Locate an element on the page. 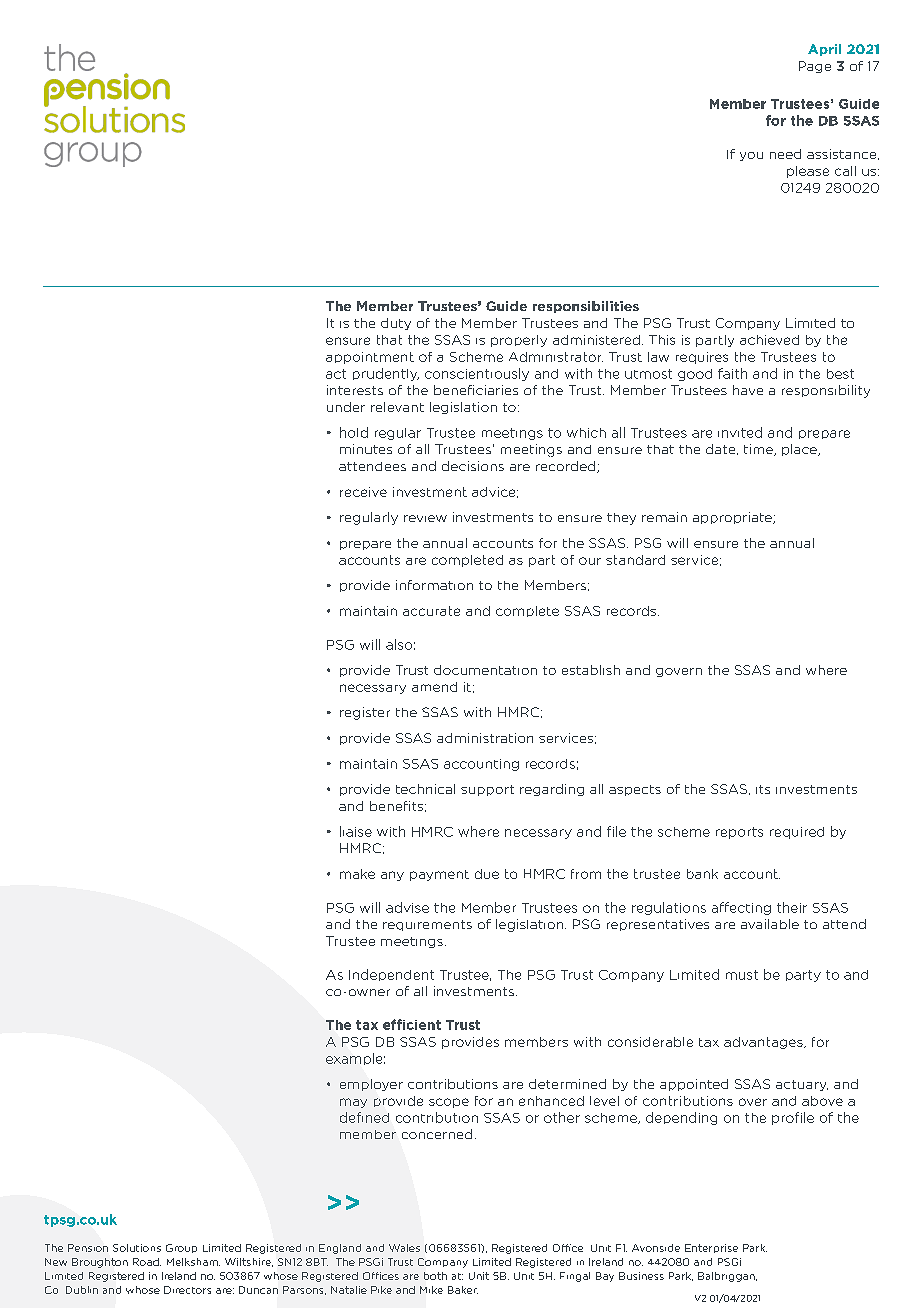 Image resolution: width=924 pixels, height=1308 pixels. Page is located at coordinates (815, 67).
